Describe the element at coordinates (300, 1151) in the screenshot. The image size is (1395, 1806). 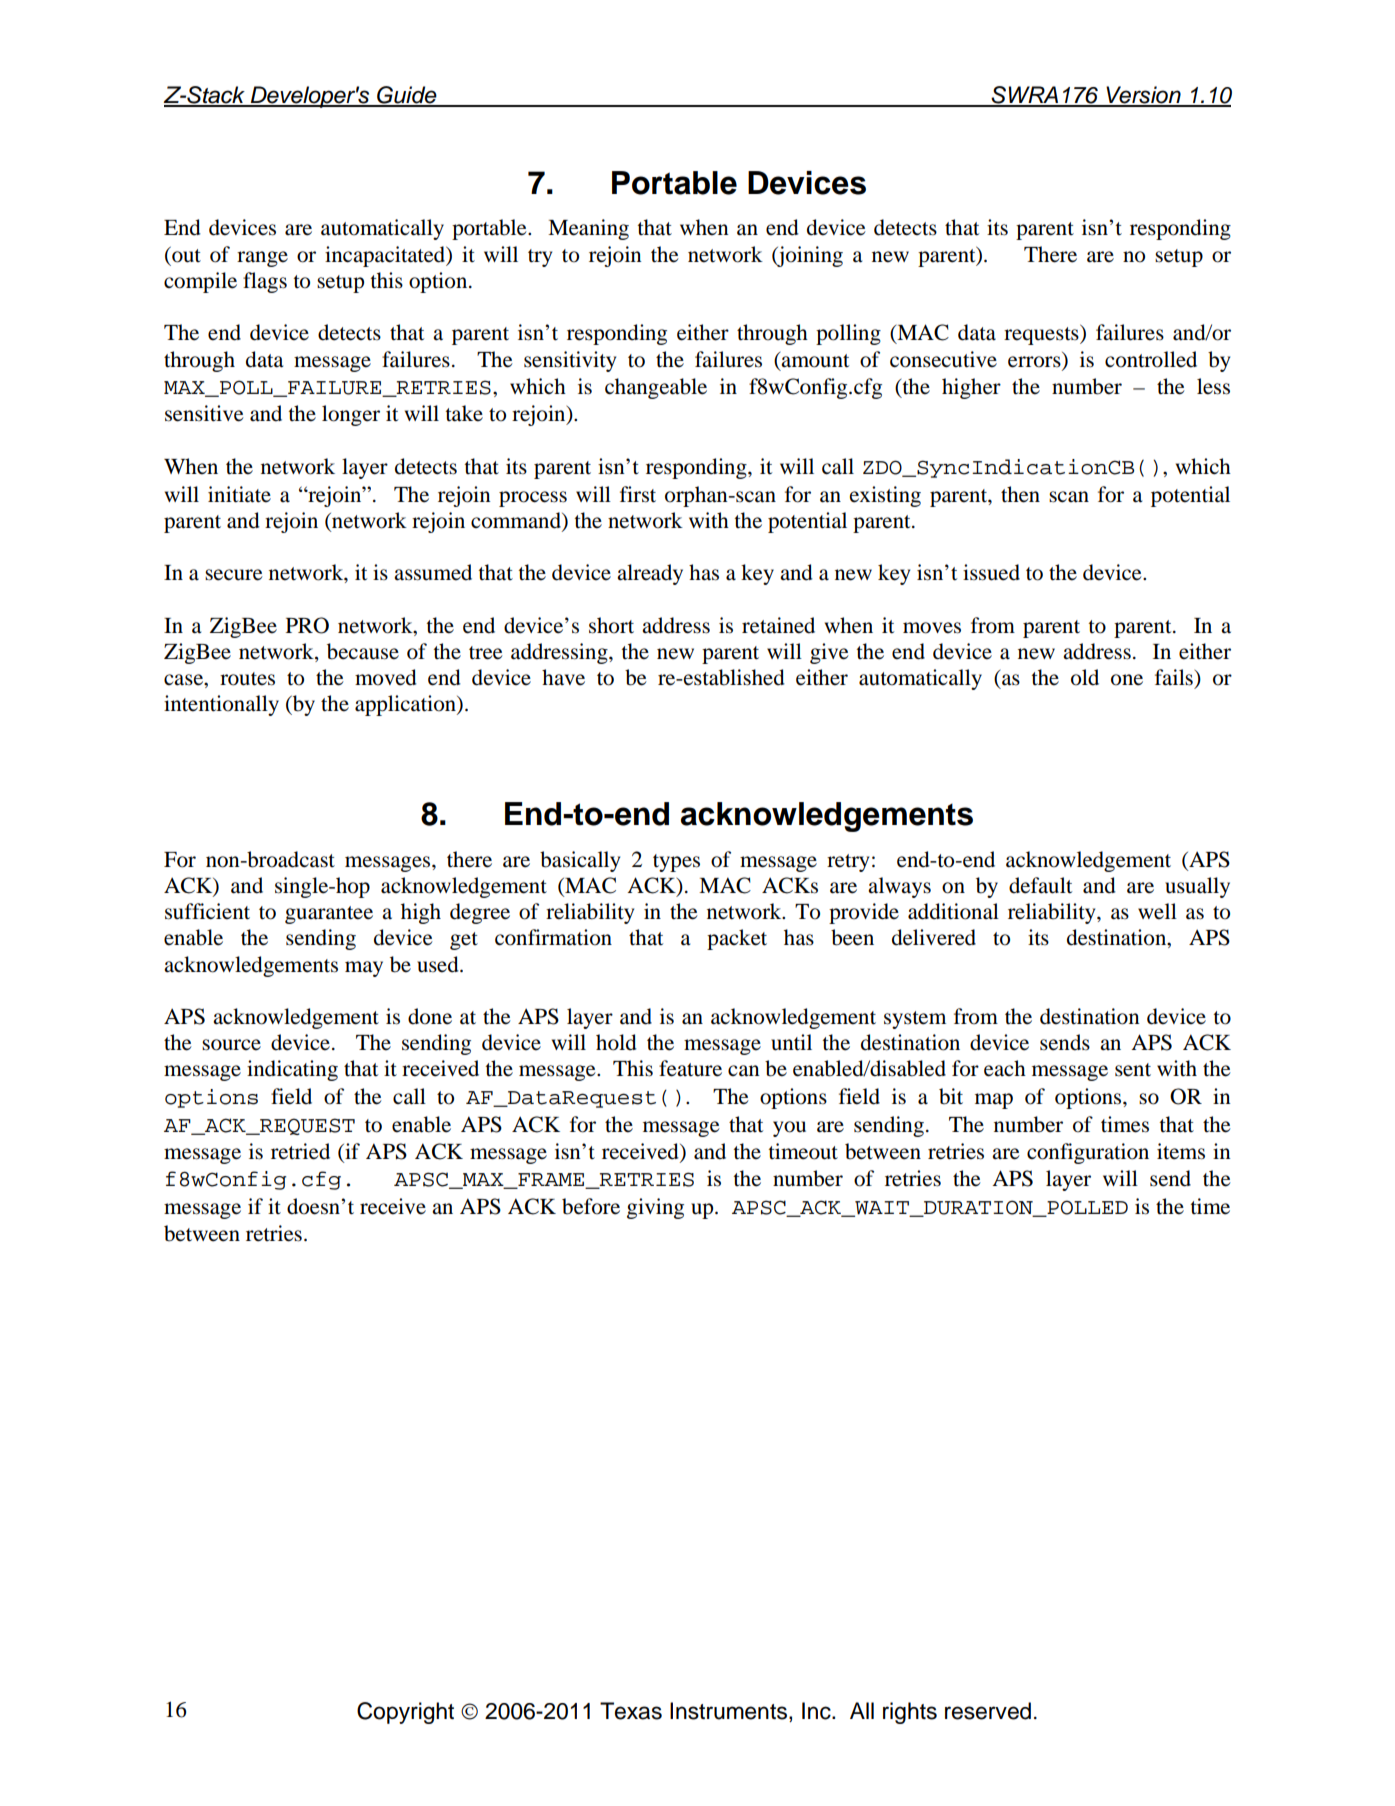
I see `retried` at that location.
